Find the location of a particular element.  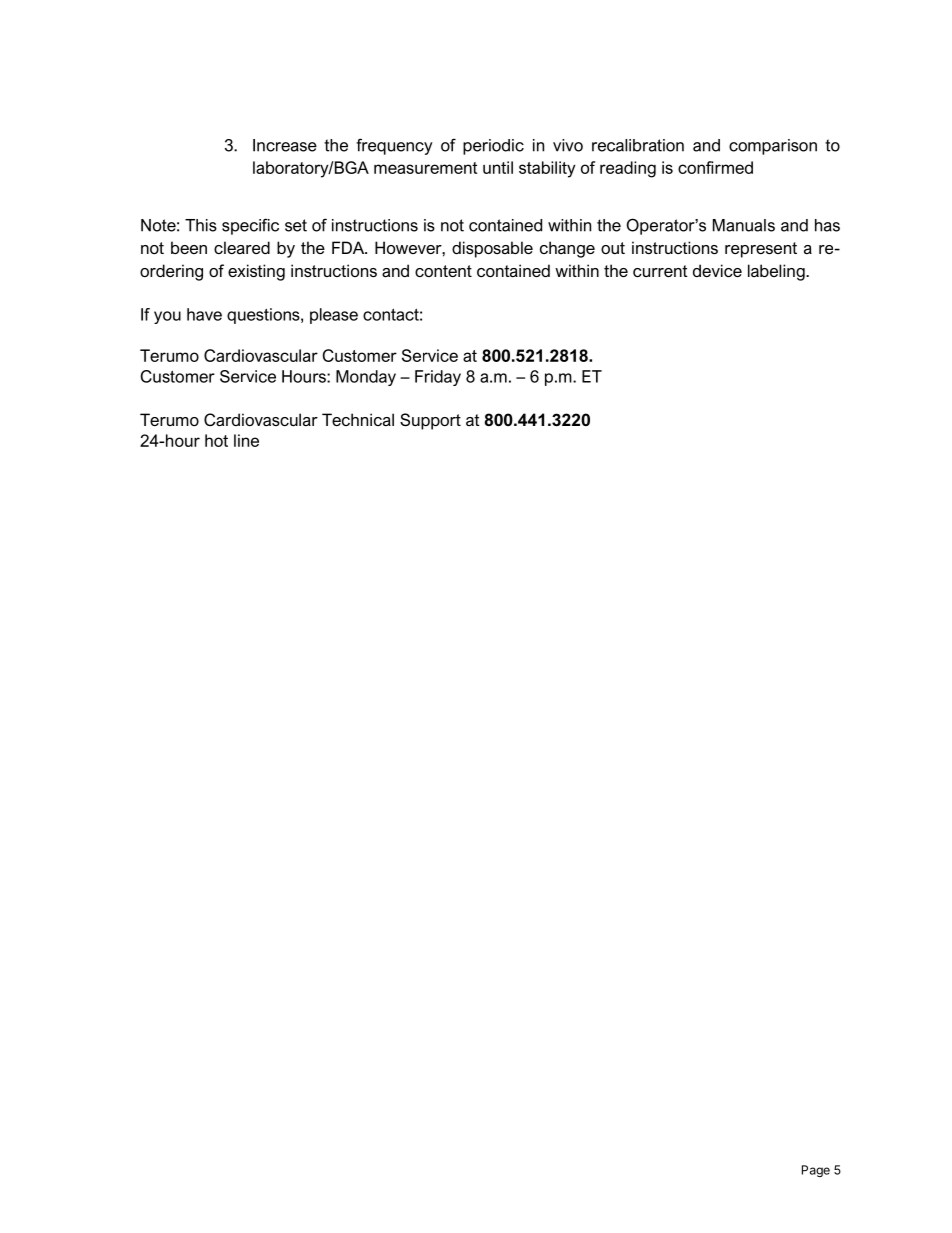

line is located at coordinates (246, 440).
